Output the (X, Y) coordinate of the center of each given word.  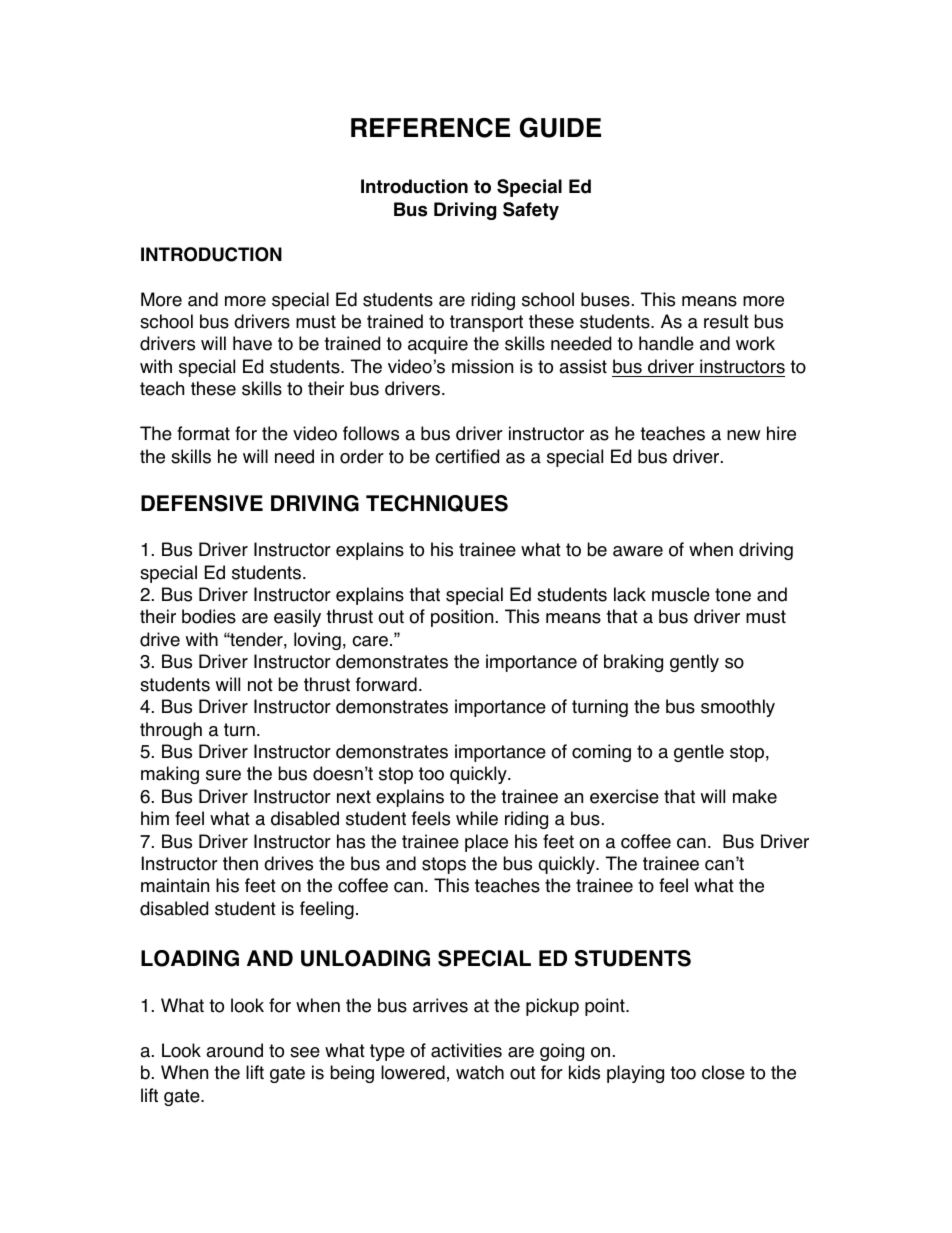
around (234, 1050)
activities (466, 1050)
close (723, 1072)
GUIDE (560, 127)
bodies (209, 616)
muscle (681, 594)
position (462, 618)
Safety (531, 211)
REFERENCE (430, 128)
